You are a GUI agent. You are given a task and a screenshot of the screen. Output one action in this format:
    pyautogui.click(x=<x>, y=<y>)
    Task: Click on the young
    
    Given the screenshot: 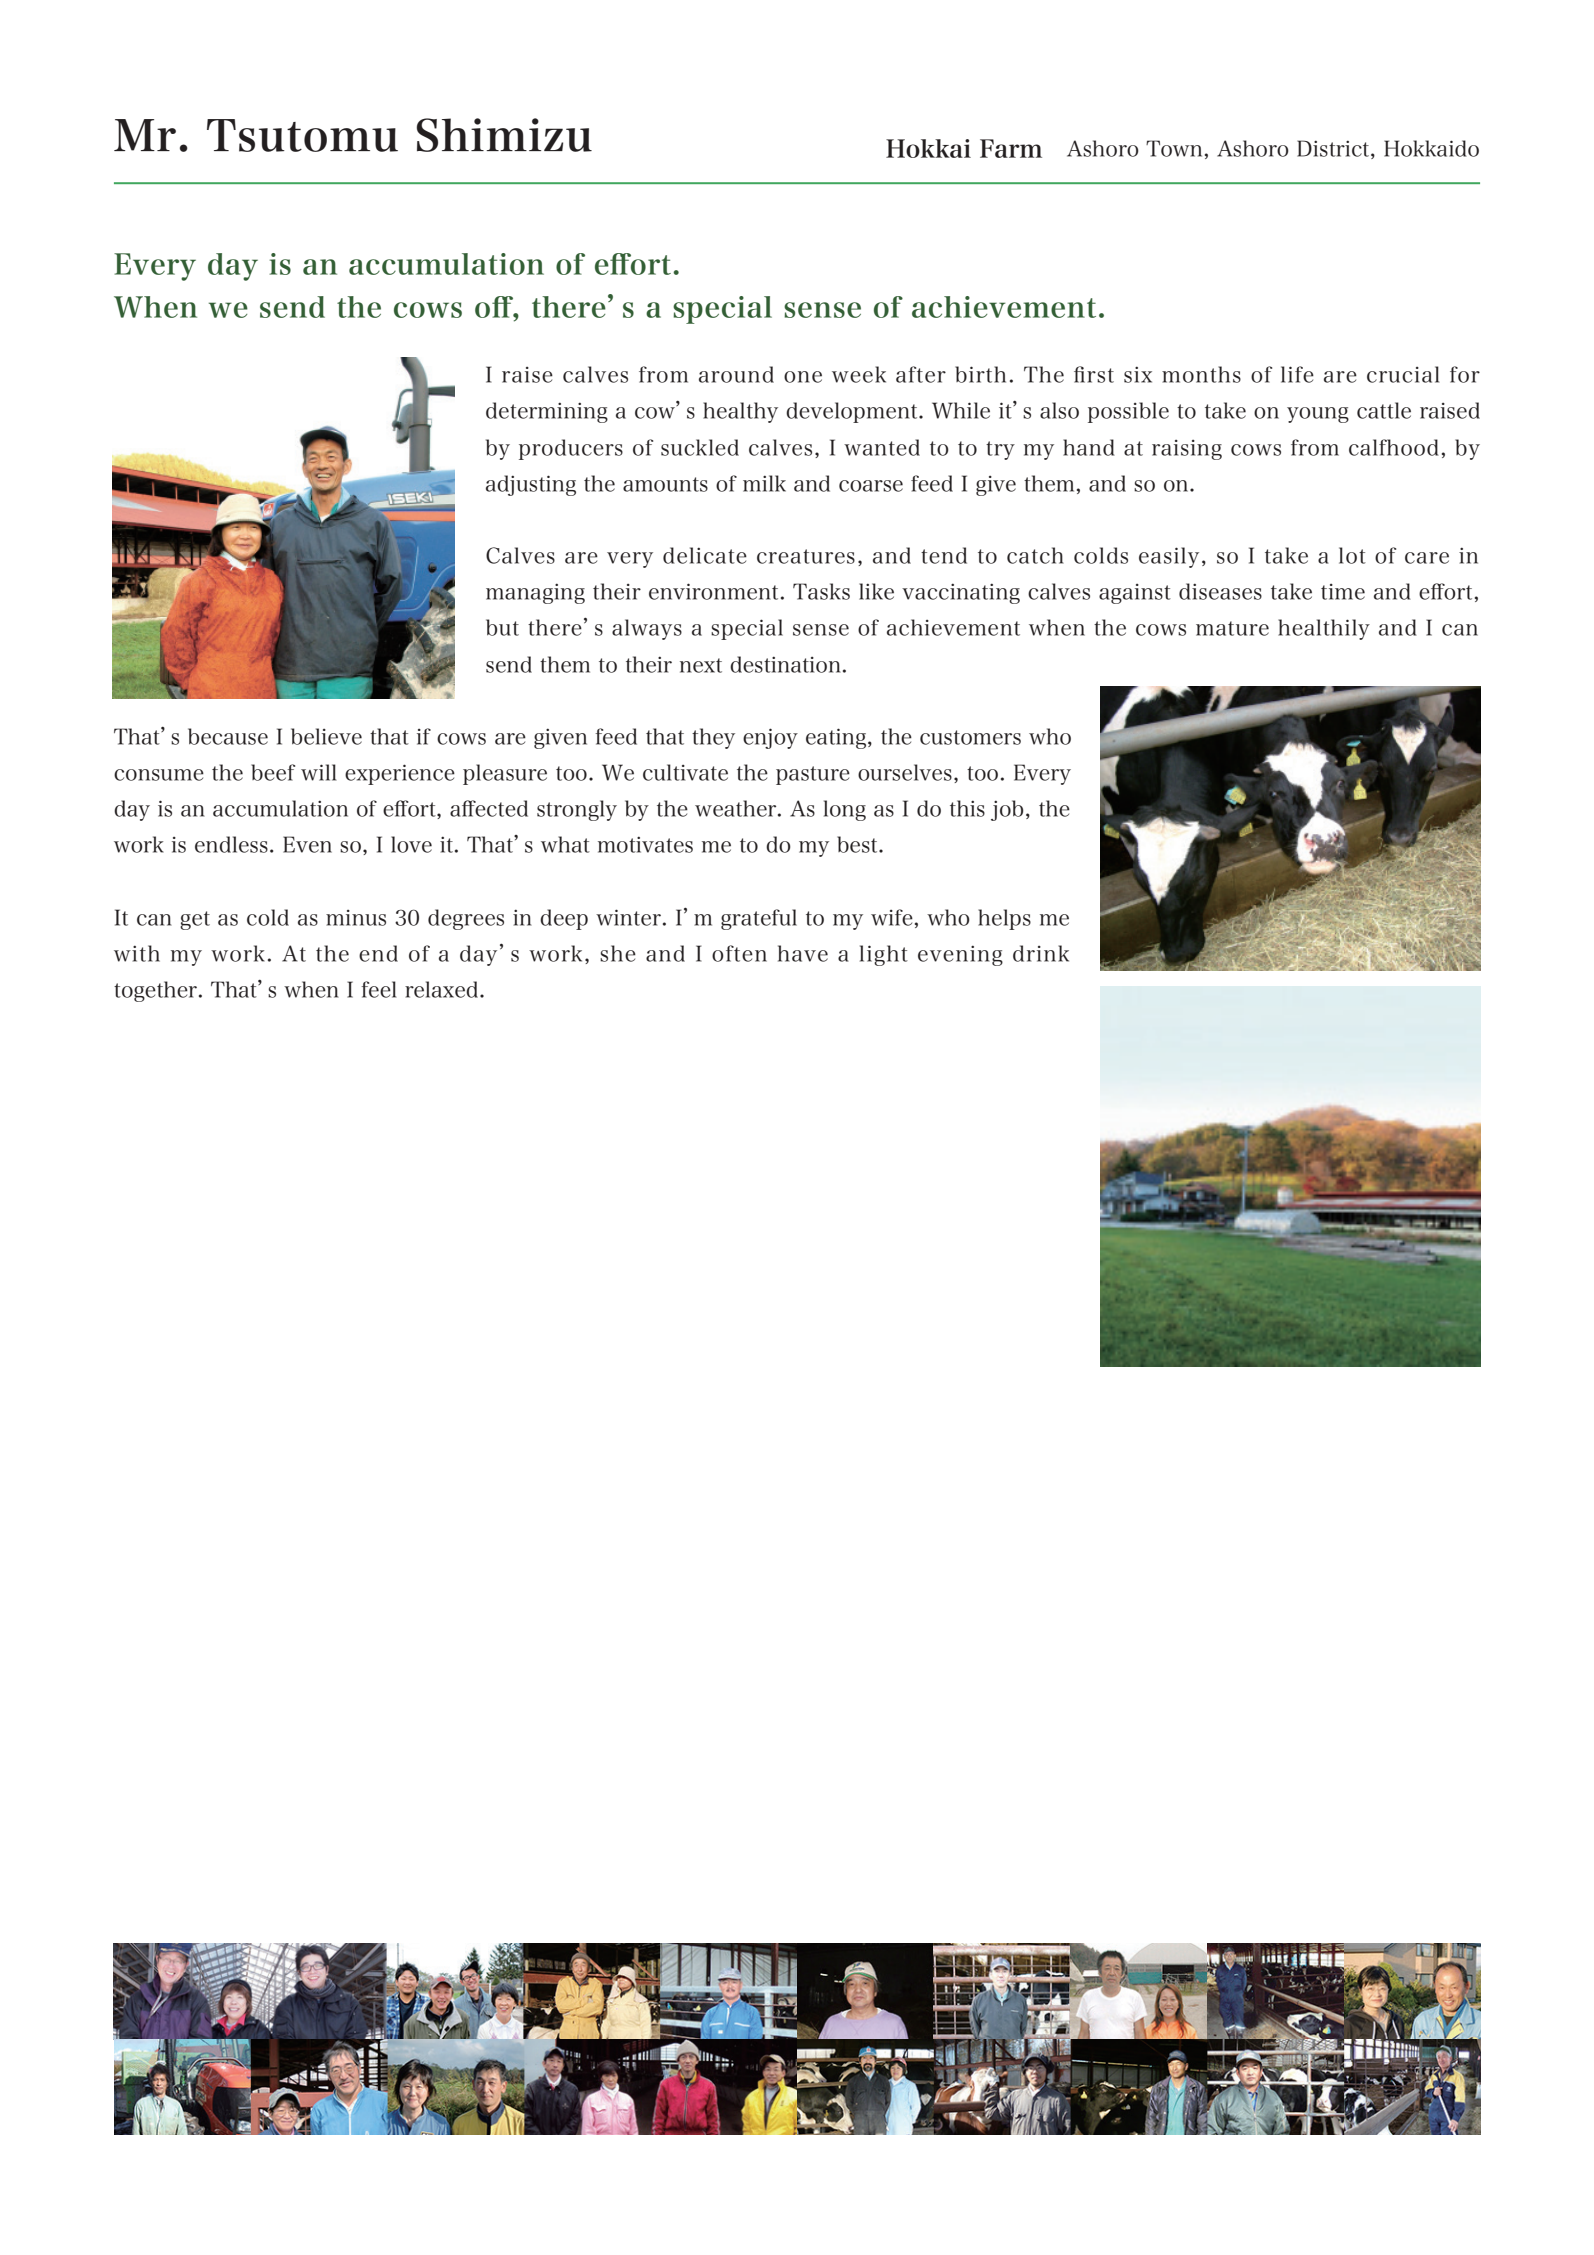 What is the action you would take?
    pyautogui.click(x=1318, y=415)
